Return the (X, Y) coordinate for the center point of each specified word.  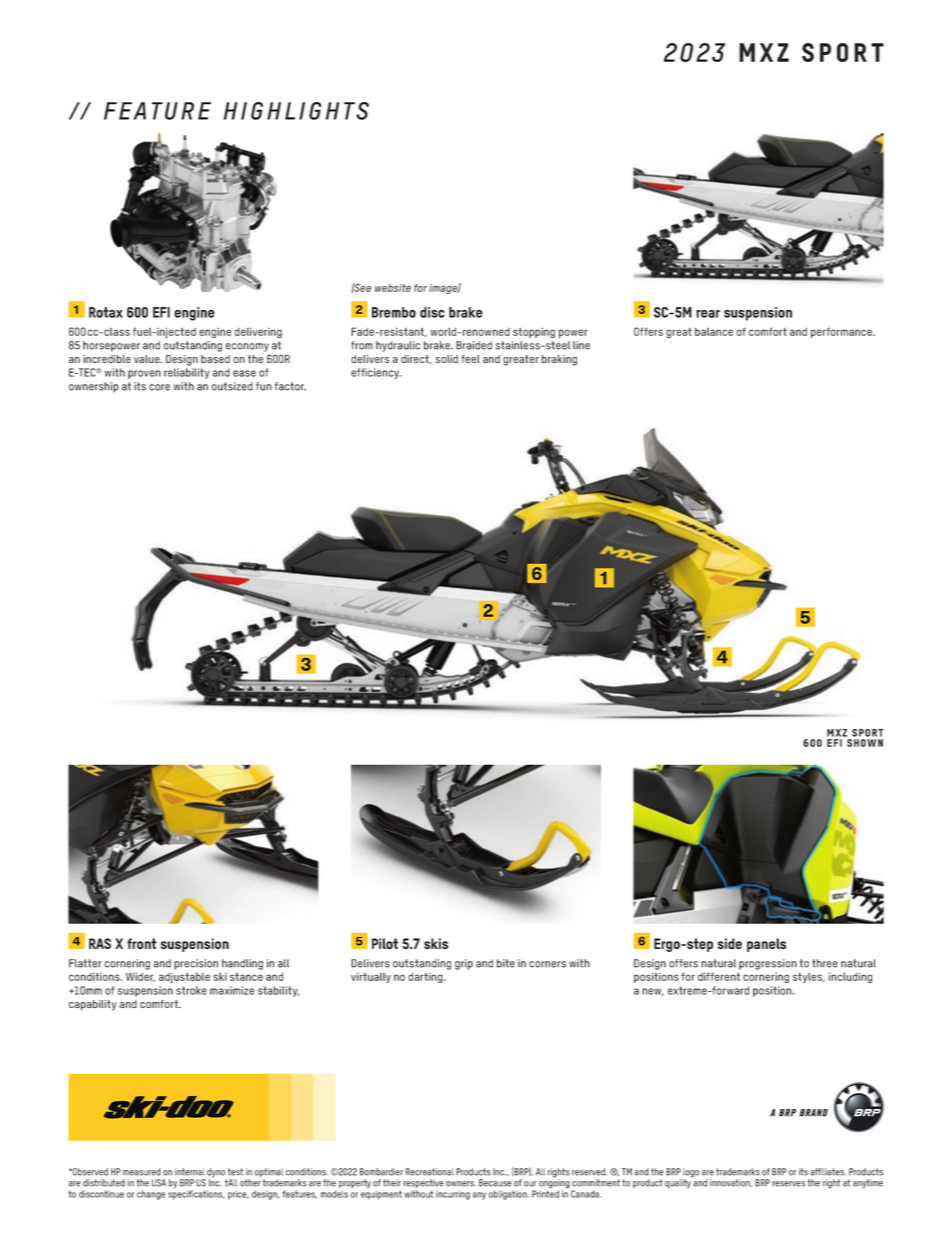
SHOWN (865, 743)
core (159, 387)
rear (708, 314)
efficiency (376, 373)
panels (766, 945)
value (148, 359)
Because (495, 1183)
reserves (788, 1184)
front (142, 943)
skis (436, 943)
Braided (474, 345)
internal (190, 1172)
